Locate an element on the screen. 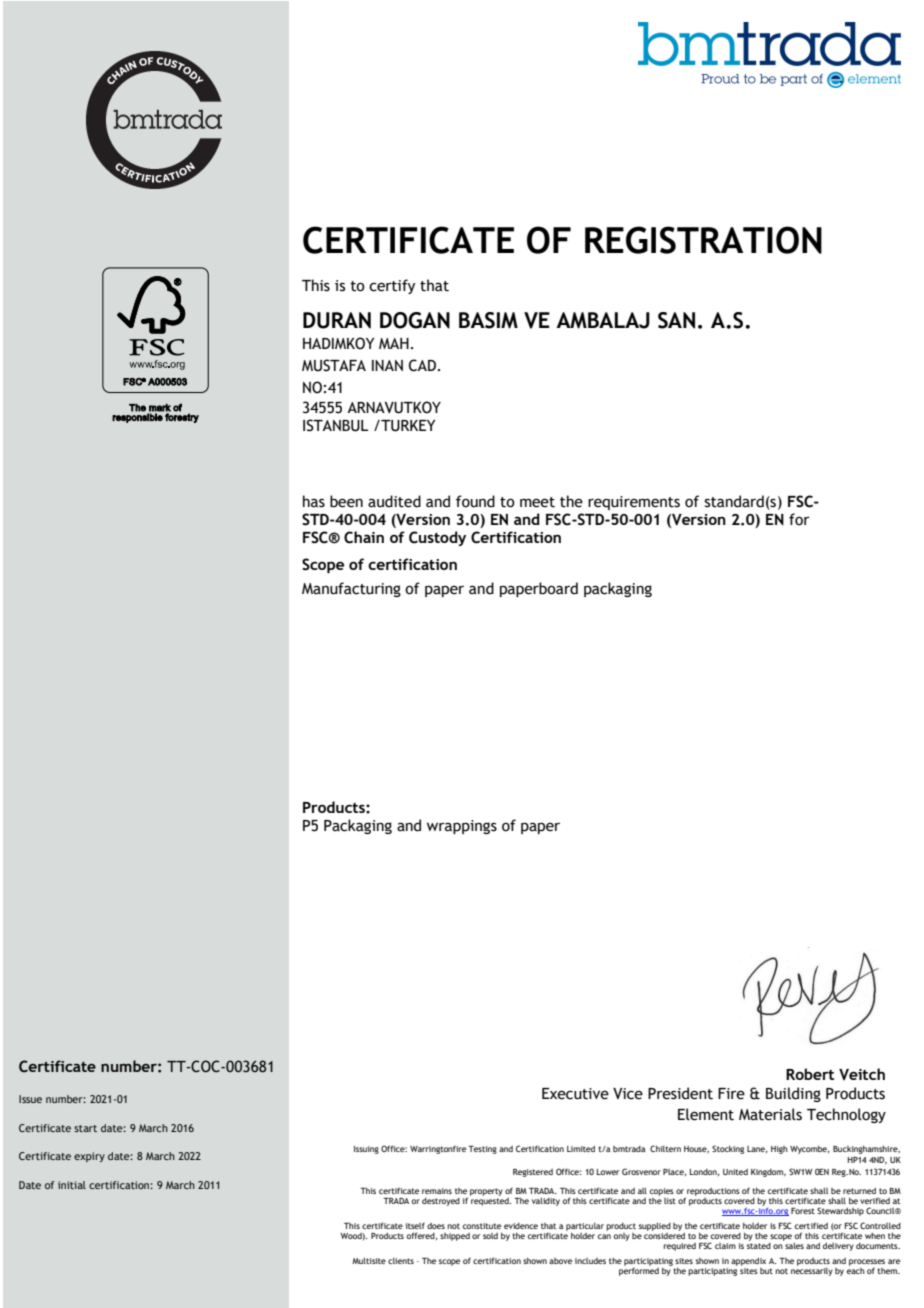 The image size is (924, 1308). initial is located at coordinates (72, 1185).
